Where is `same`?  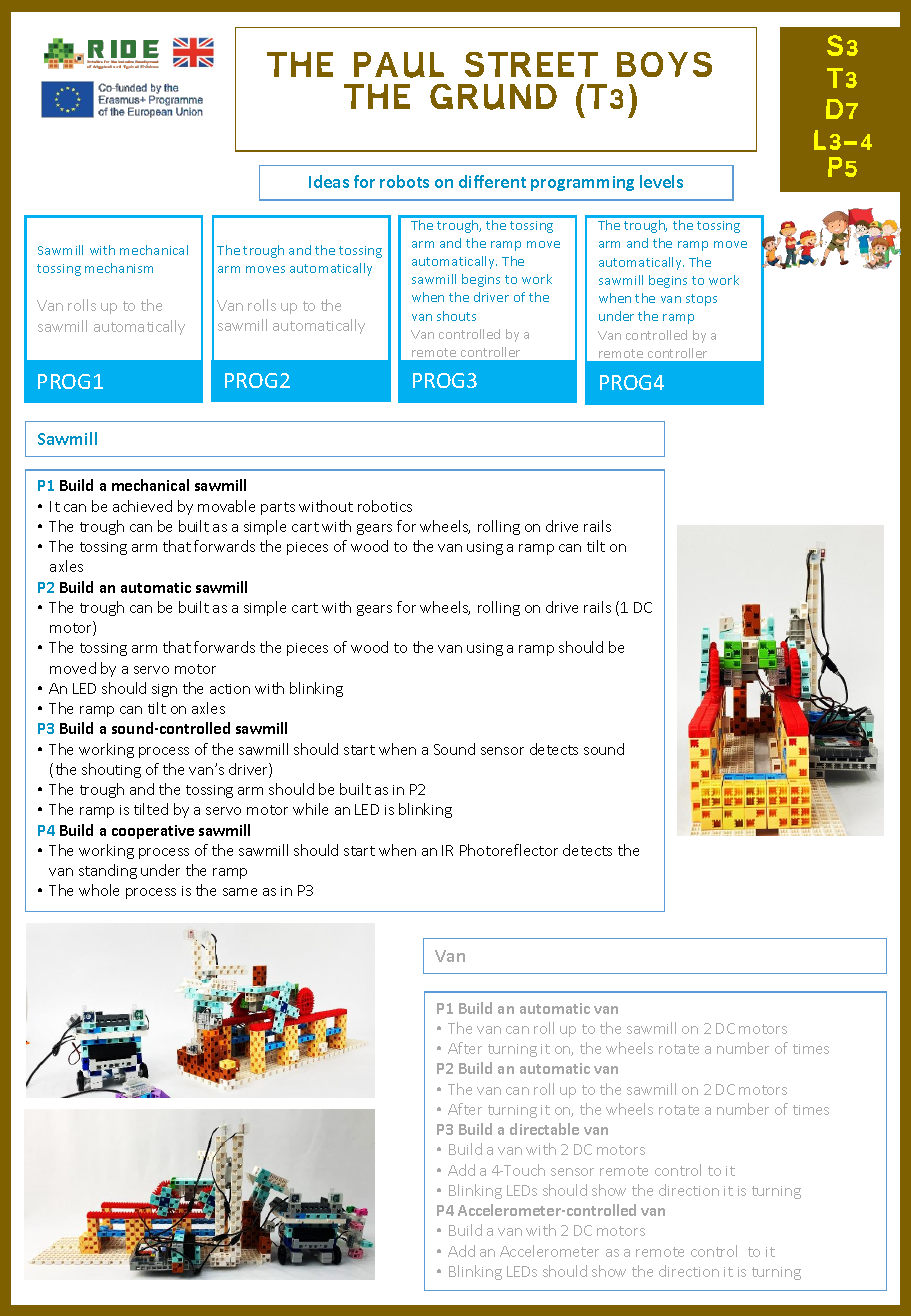
same is located at coordinates (240, 892).
